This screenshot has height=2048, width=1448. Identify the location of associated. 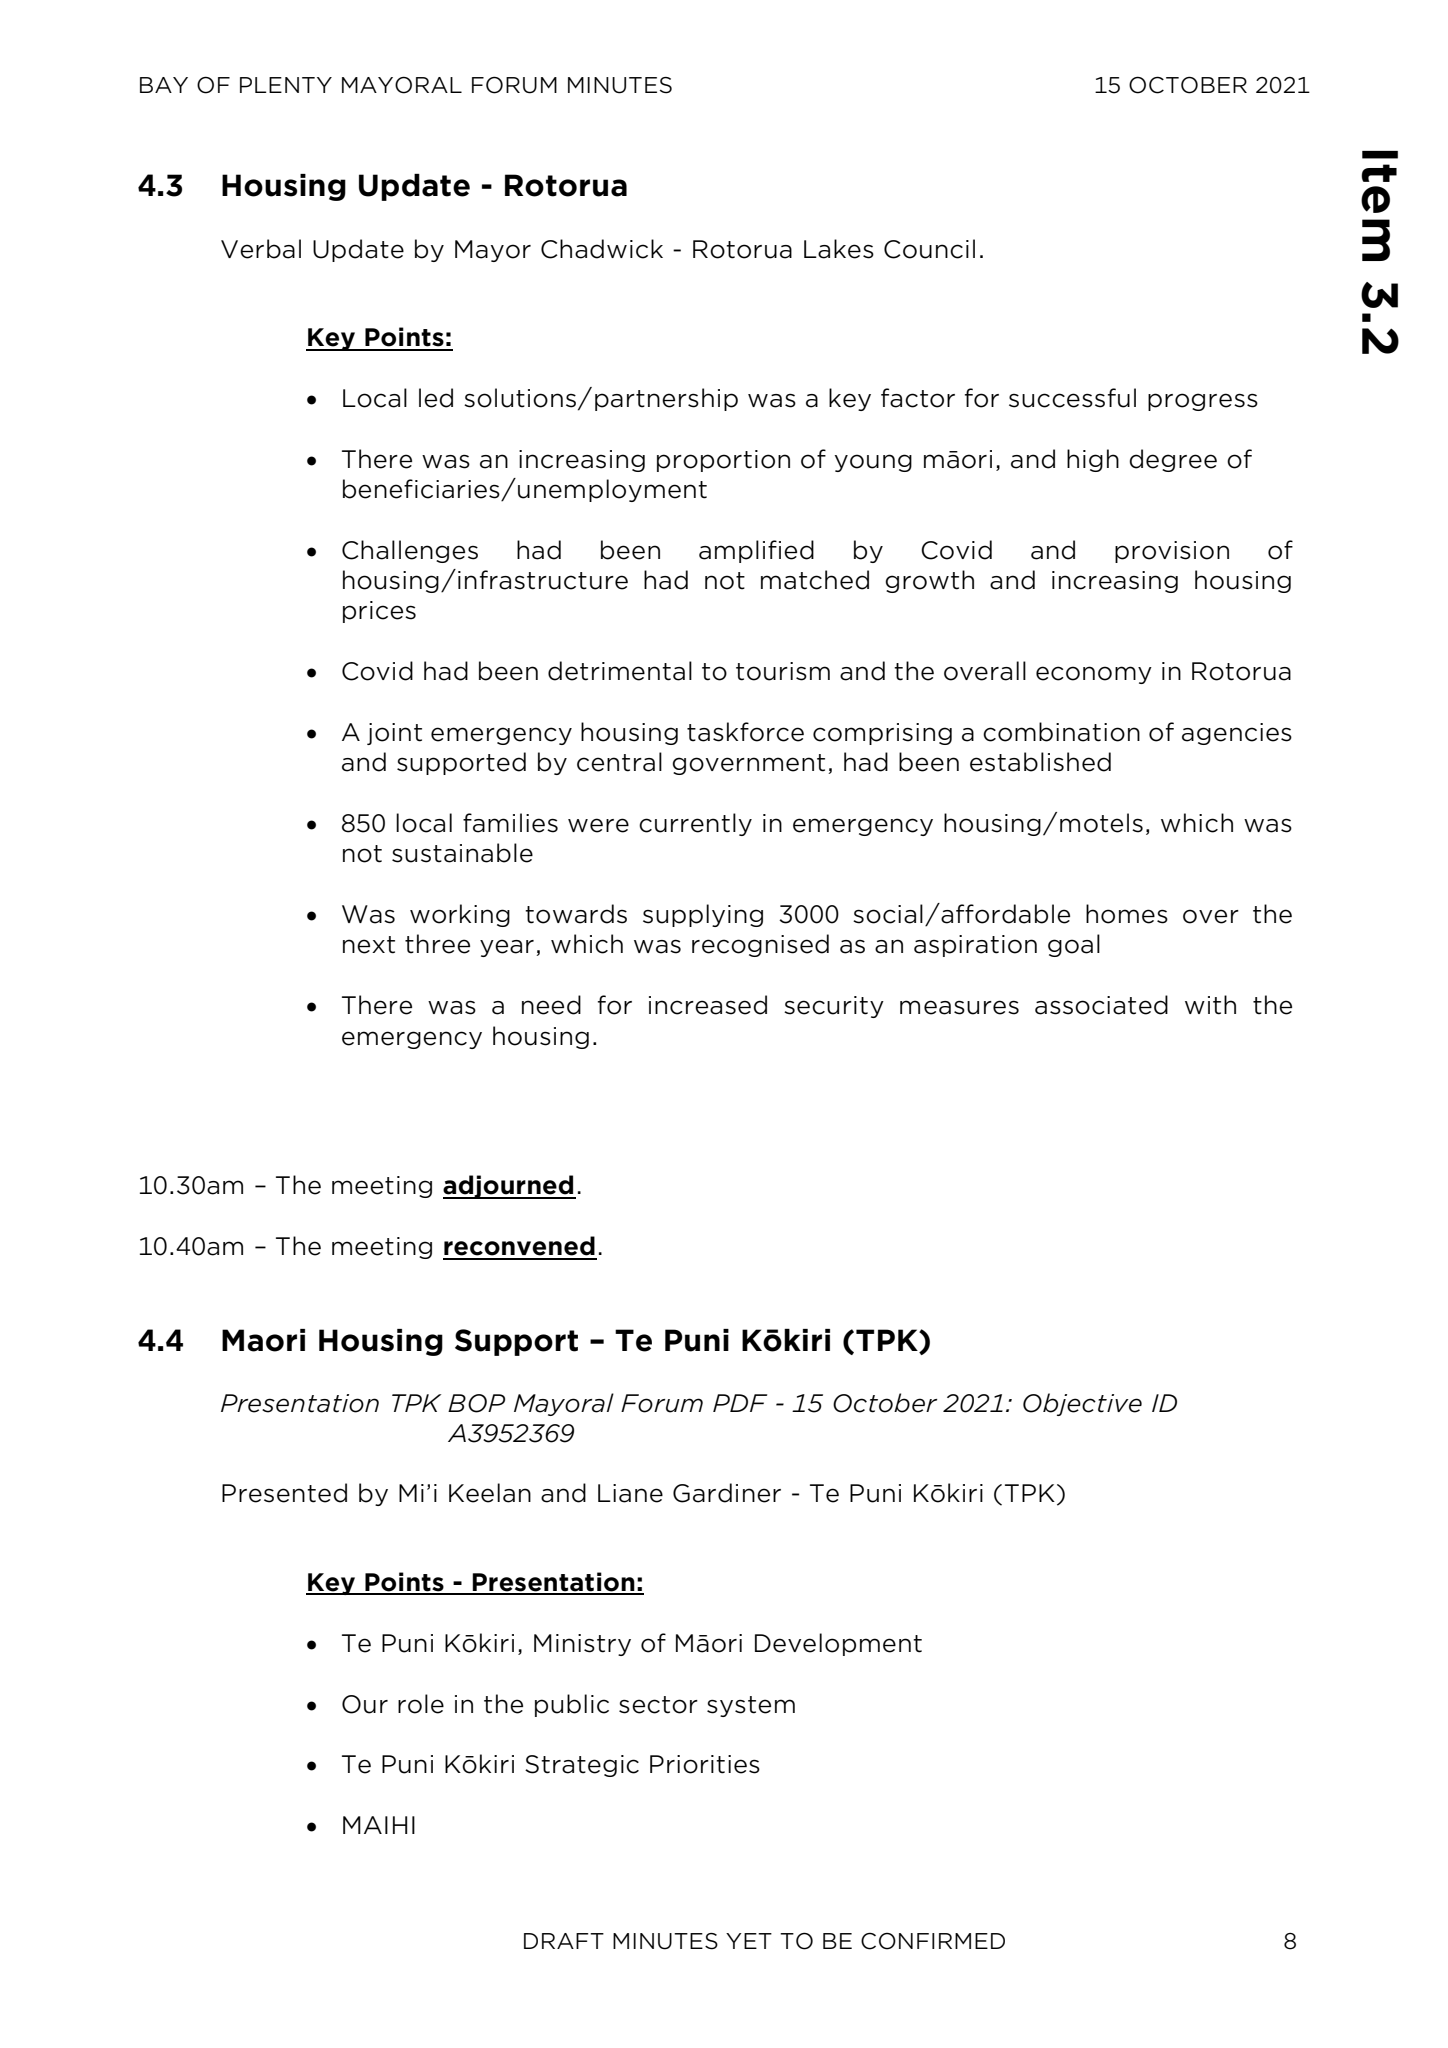
(1101, 1005).
